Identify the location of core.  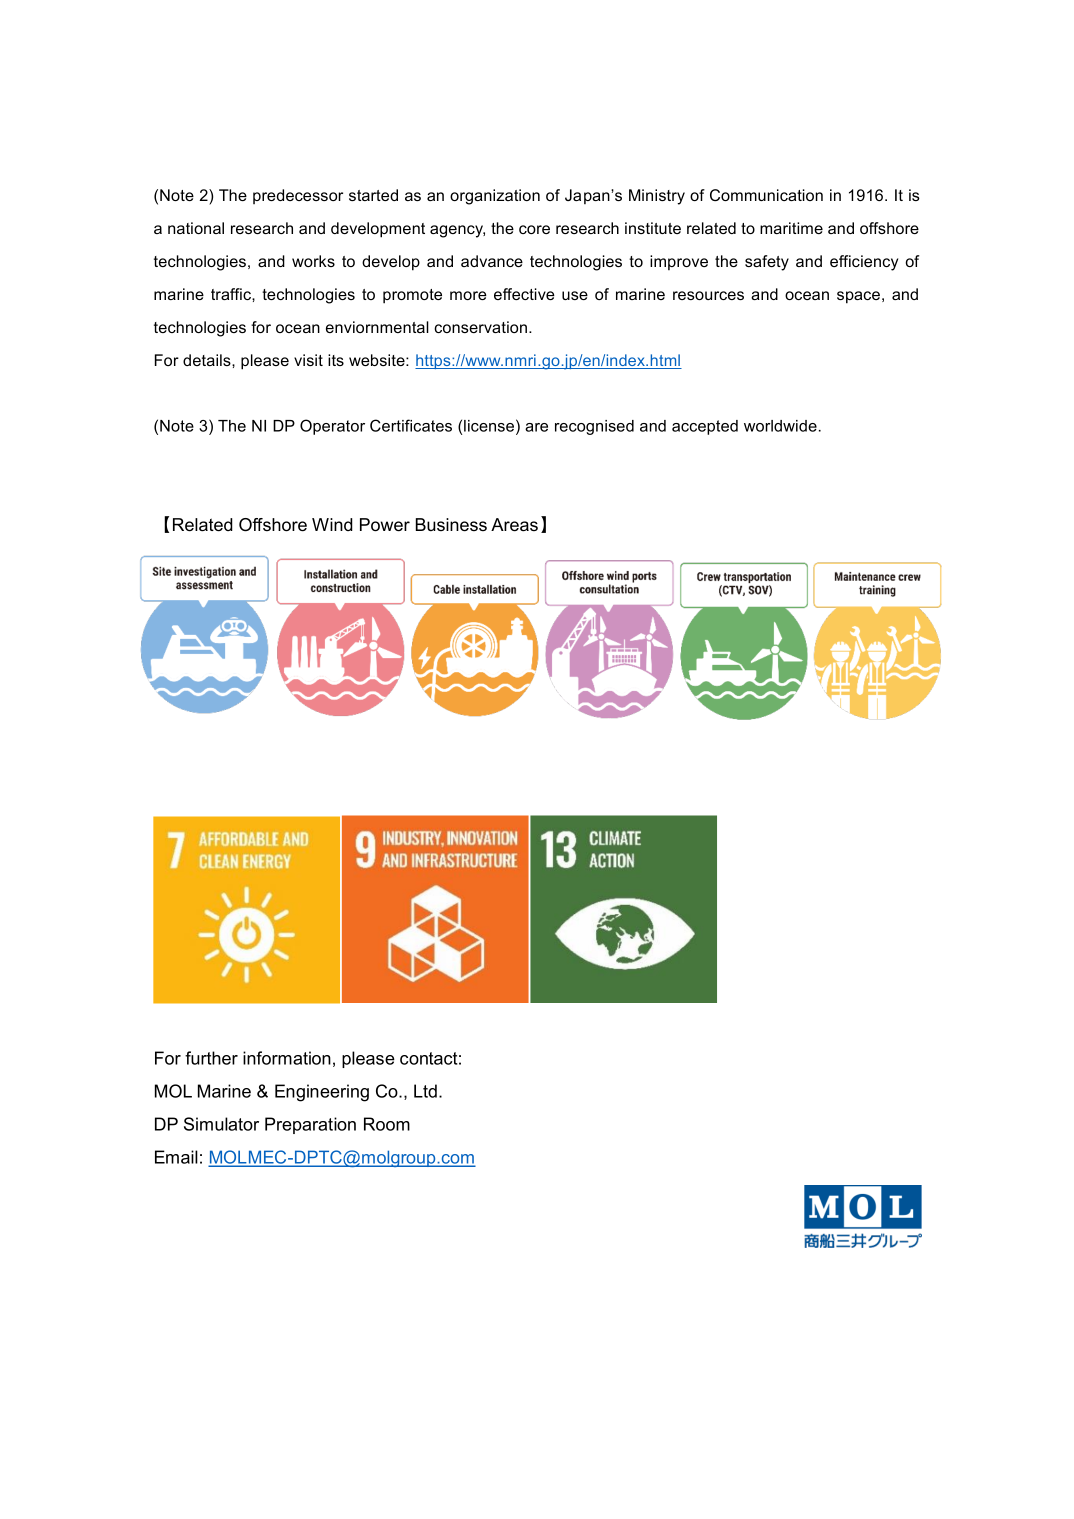
(534, 229).
